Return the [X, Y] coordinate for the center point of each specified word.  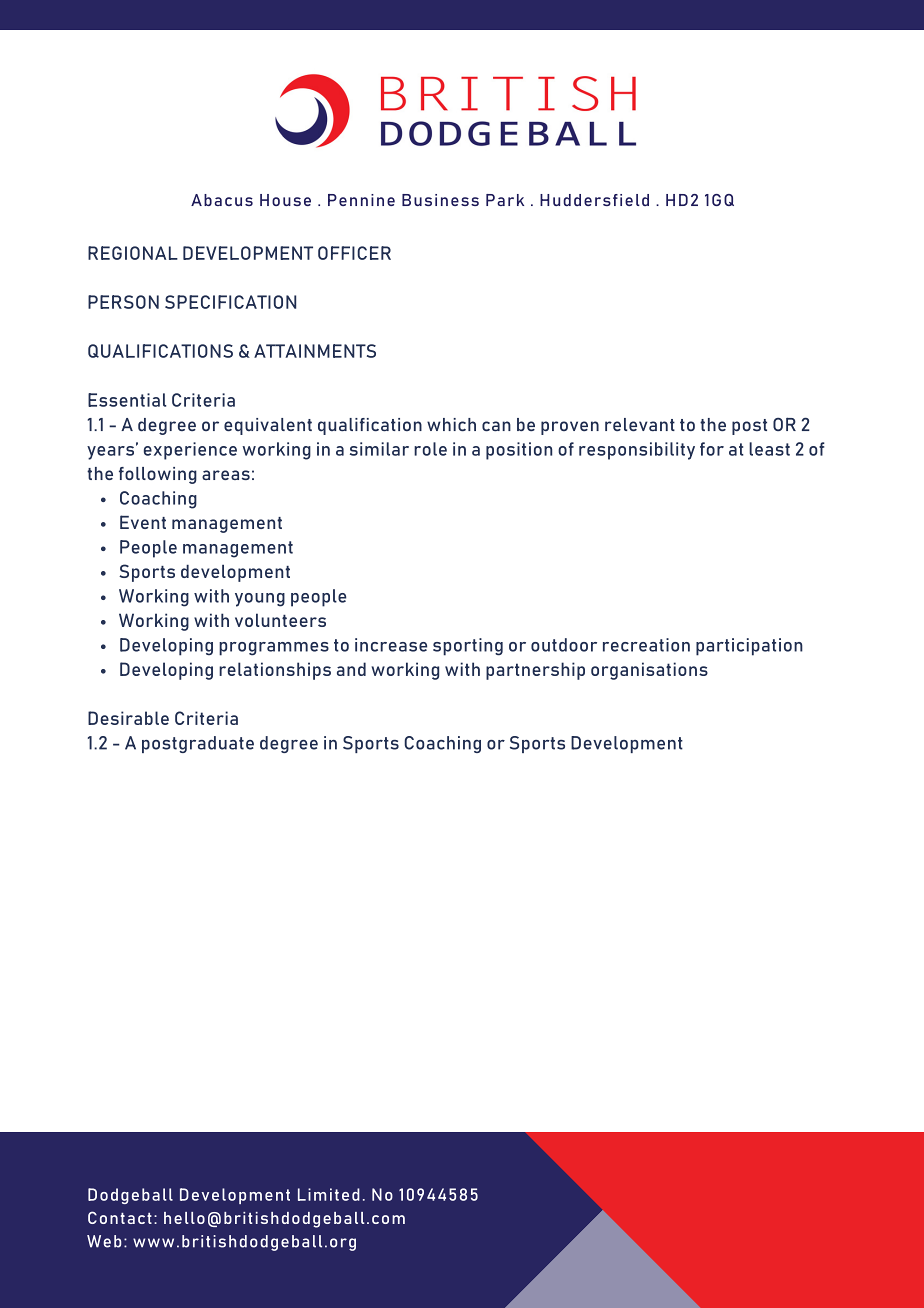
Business [440, 200]
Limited [329, 1194]
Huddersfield [594, 200]
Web [104, 1241]
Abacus [222, 200]
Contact [120, 1217]
